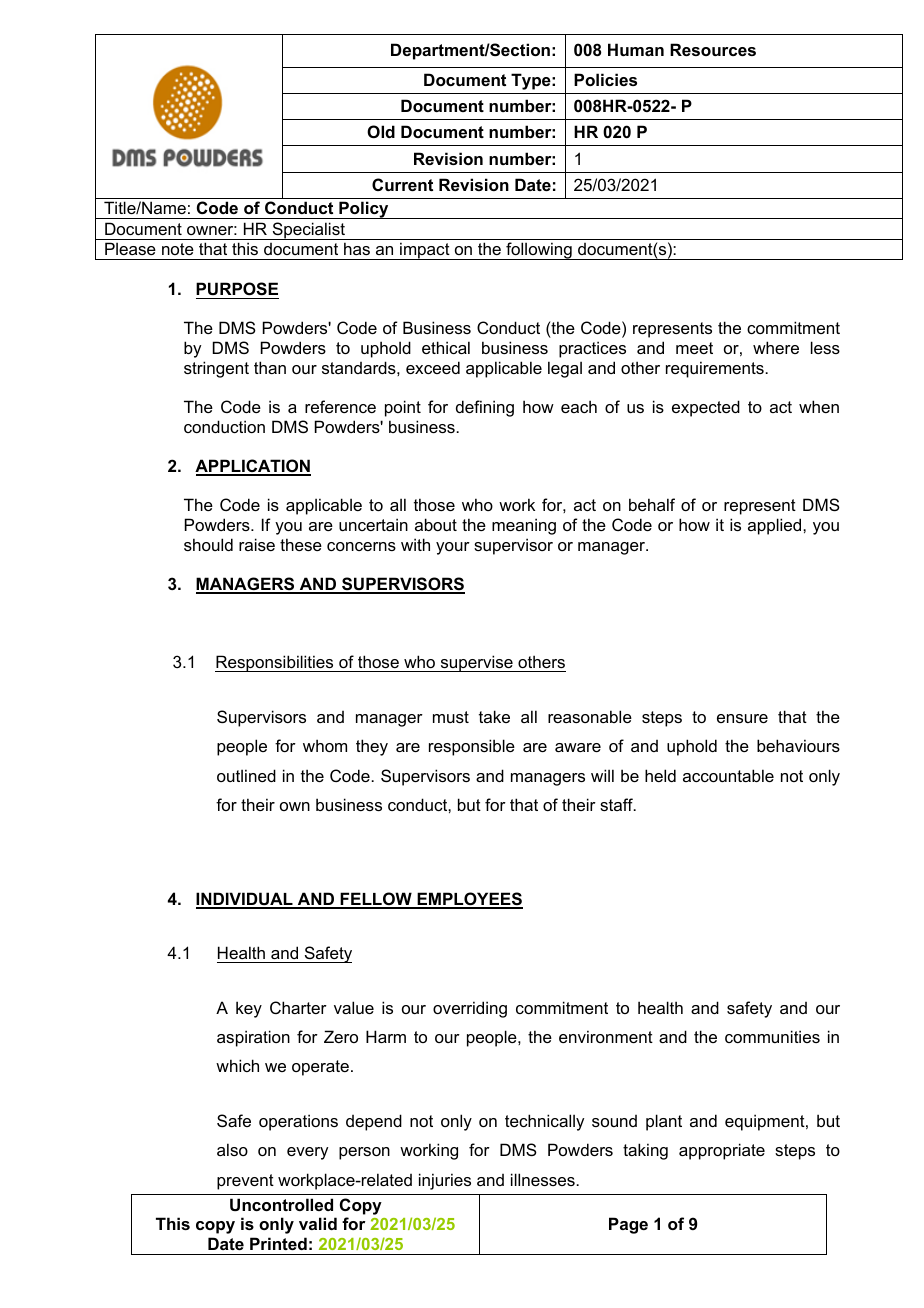 This screenshot has width=924, height=1308. What do you see at coordinates (281, 1204) in the screenshot?
I see `Uncontrolled` at bounding box center [281, 1204].
